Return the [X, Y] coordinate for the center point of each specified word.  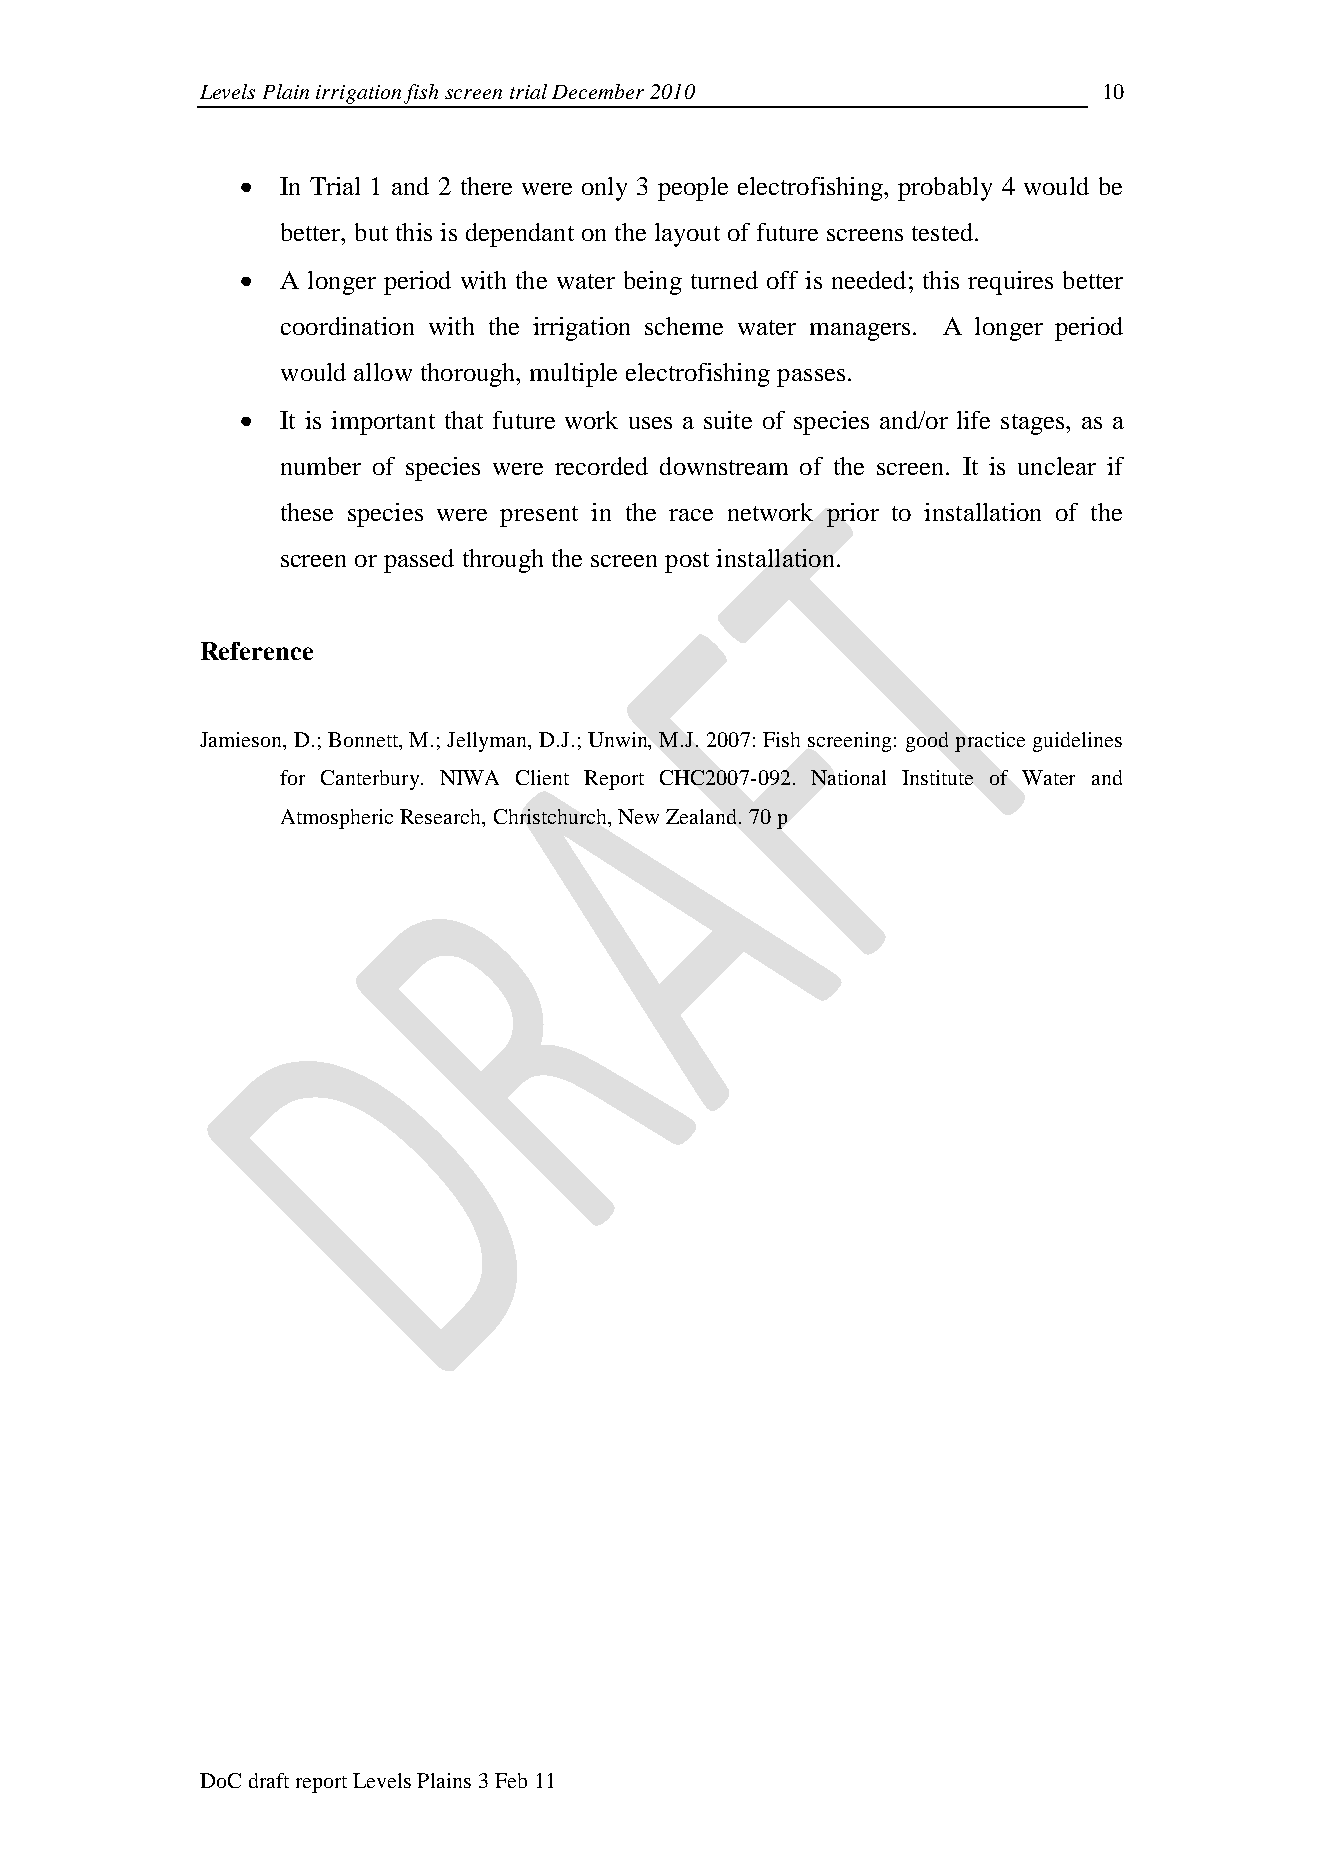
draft [269, 1780]
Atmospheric [337, 819]
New [638, 816]
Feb [511, 1780]
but [371, 232]
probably [945, 189]
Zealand [703, 816]
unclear [1057, 466]
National [848, 777]
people [693, 189]
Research [442, 816]
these [307, 512]
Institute [937, 777]
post [687, 562]
